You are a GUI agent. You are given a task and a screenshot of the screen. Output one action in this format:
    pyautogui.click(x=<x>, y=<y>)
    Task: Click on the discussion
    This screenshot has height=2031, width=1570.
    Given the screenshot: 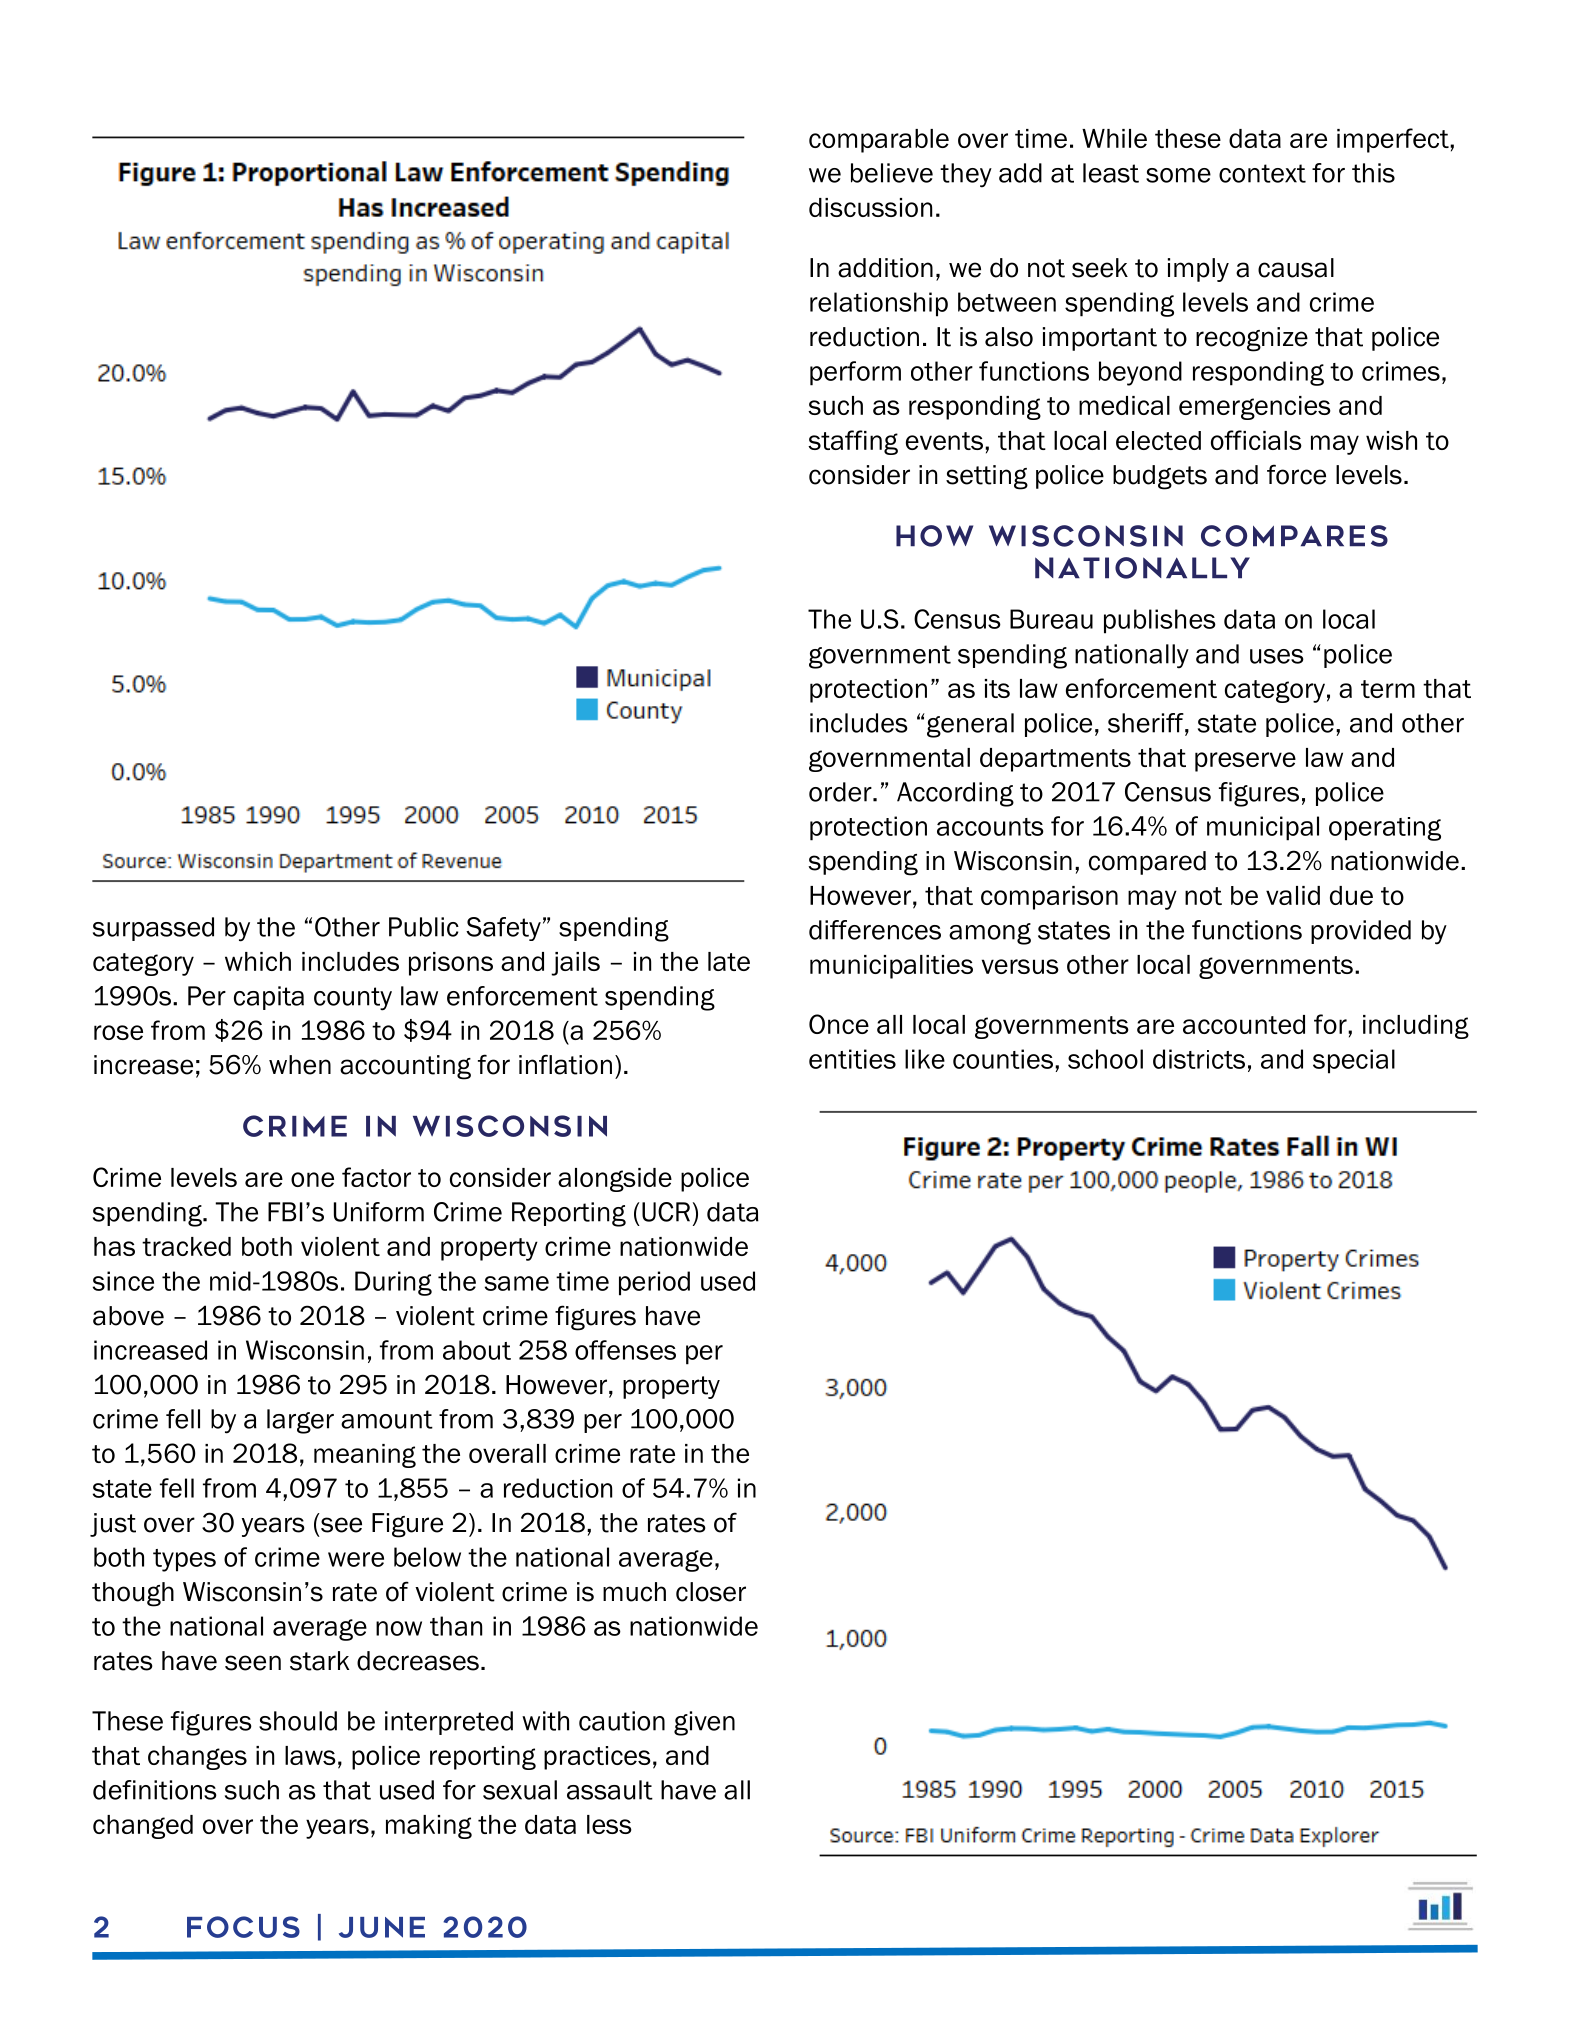 What is the action you would take?
    pyautogui.click(x=870, y=207)
